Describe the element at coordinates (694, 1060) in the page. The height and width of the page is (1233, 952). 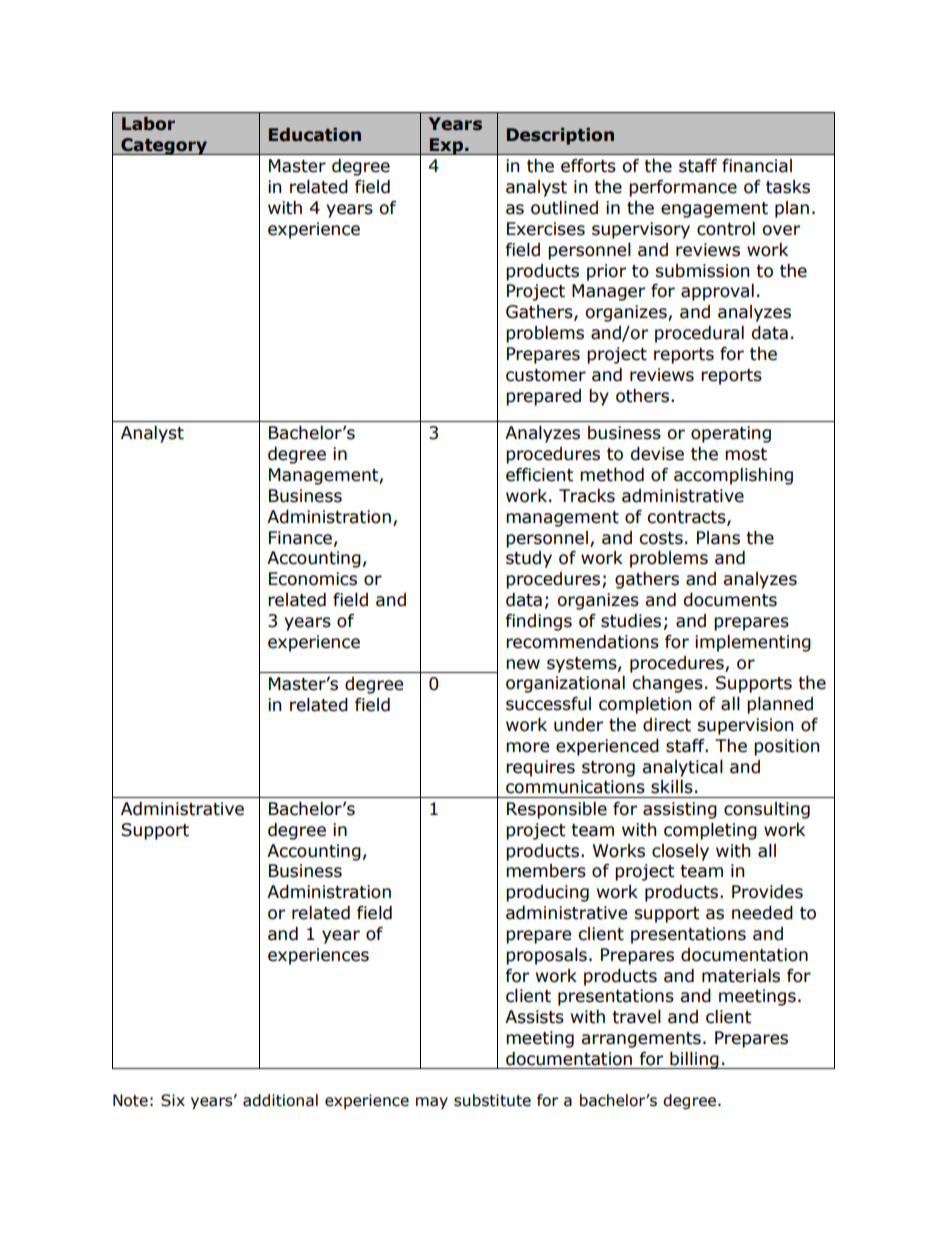
I see `billing` at that location.
